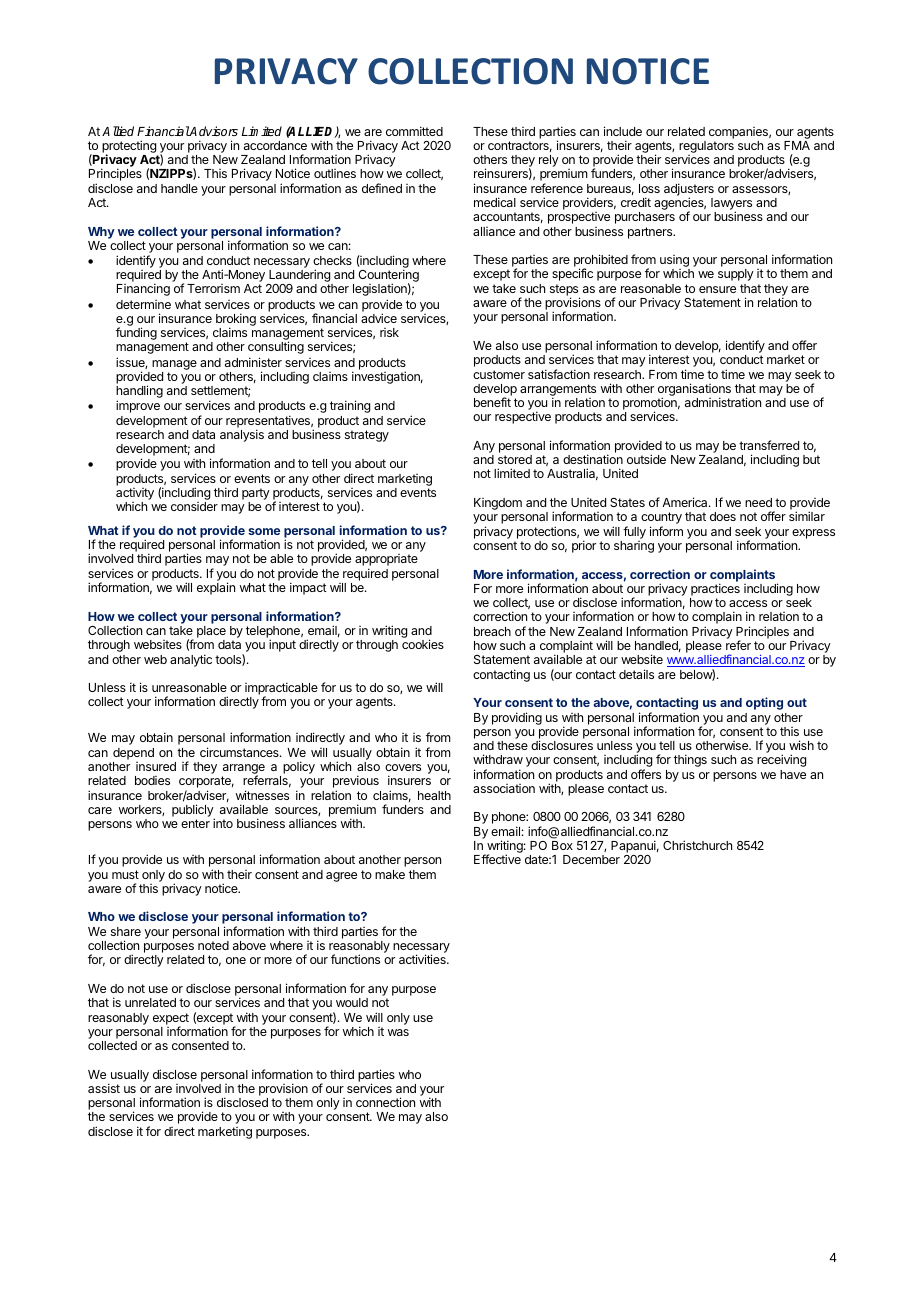 This screenshot has width=924, height=1308. I want to click on breach, so click(492, 631).
